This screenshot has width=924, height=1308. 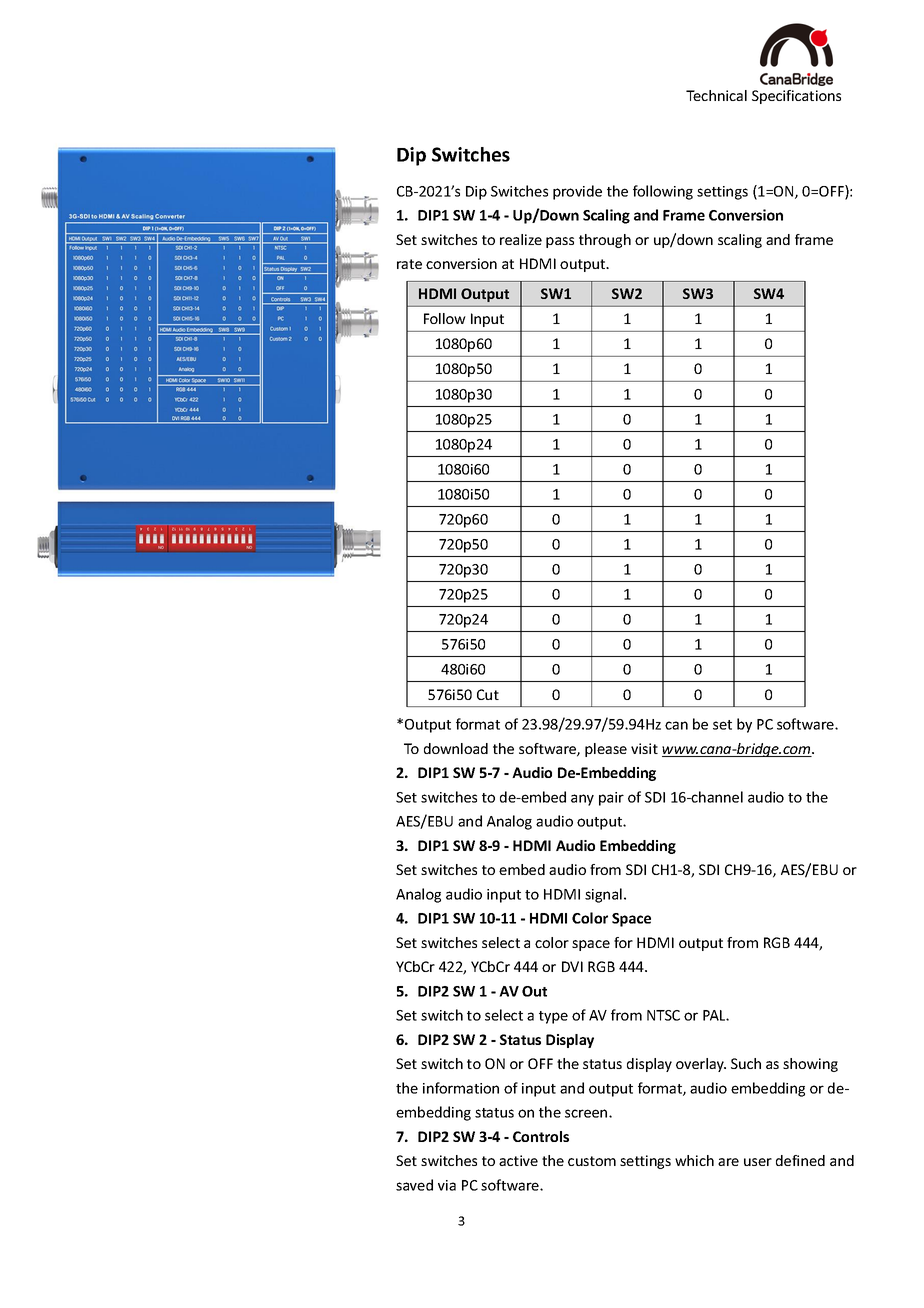 I want to click on Specifications, so click(x=796, y=97).
